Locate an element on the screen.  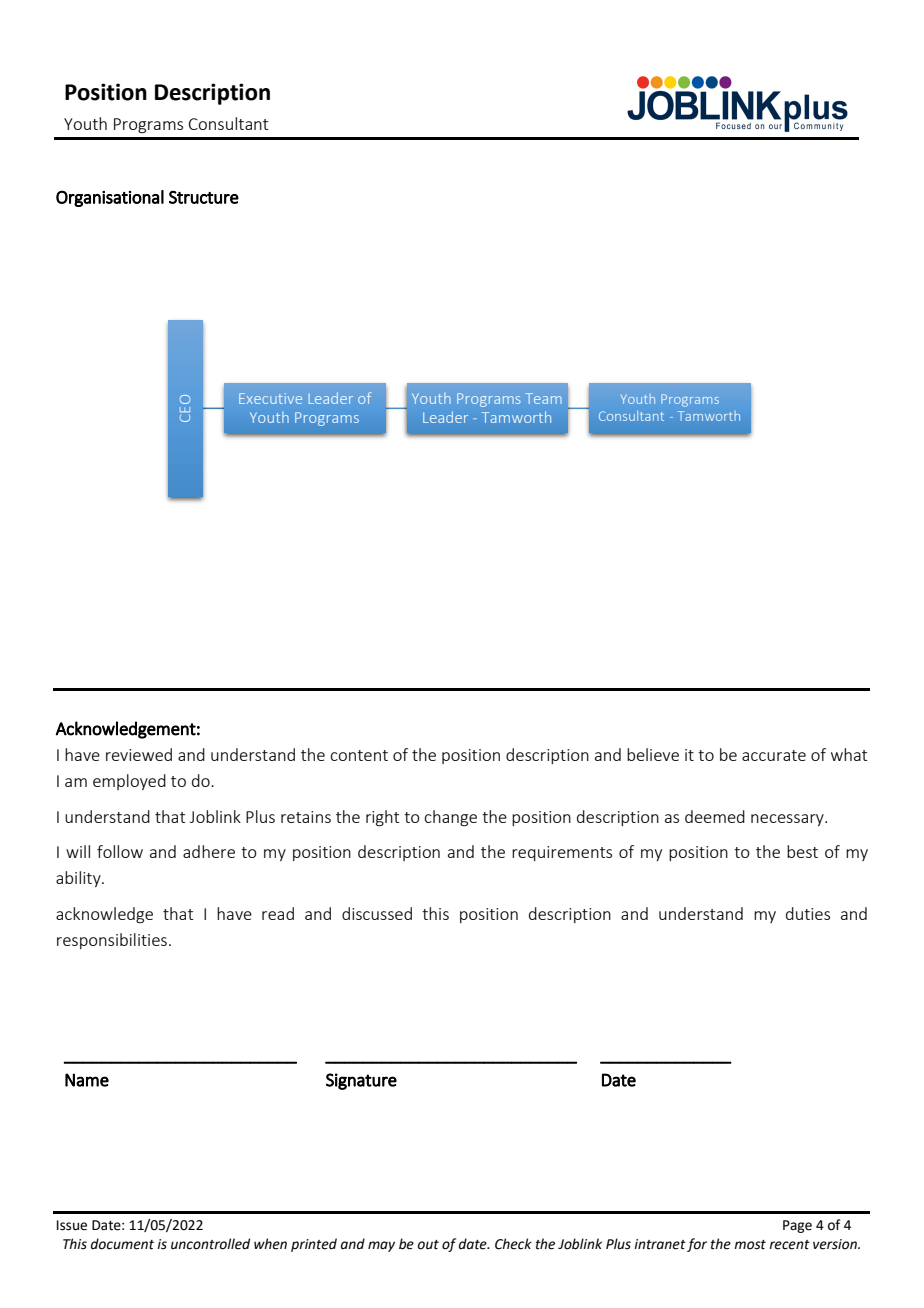
content is located at coordinates (359, 755).
